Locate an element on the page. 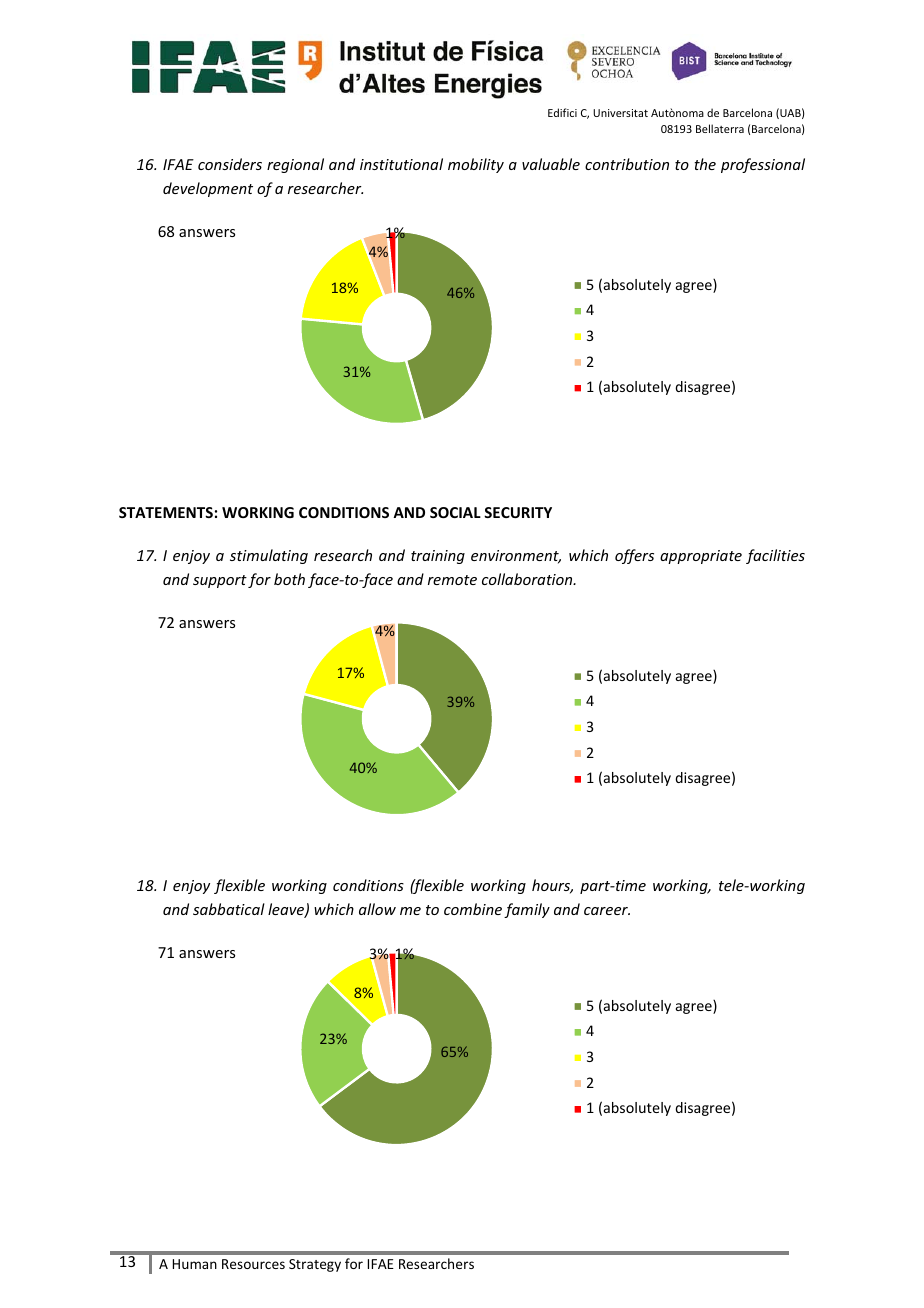 The image size is (924, 1308). Strategy is located at coordinates (315, 1265).
